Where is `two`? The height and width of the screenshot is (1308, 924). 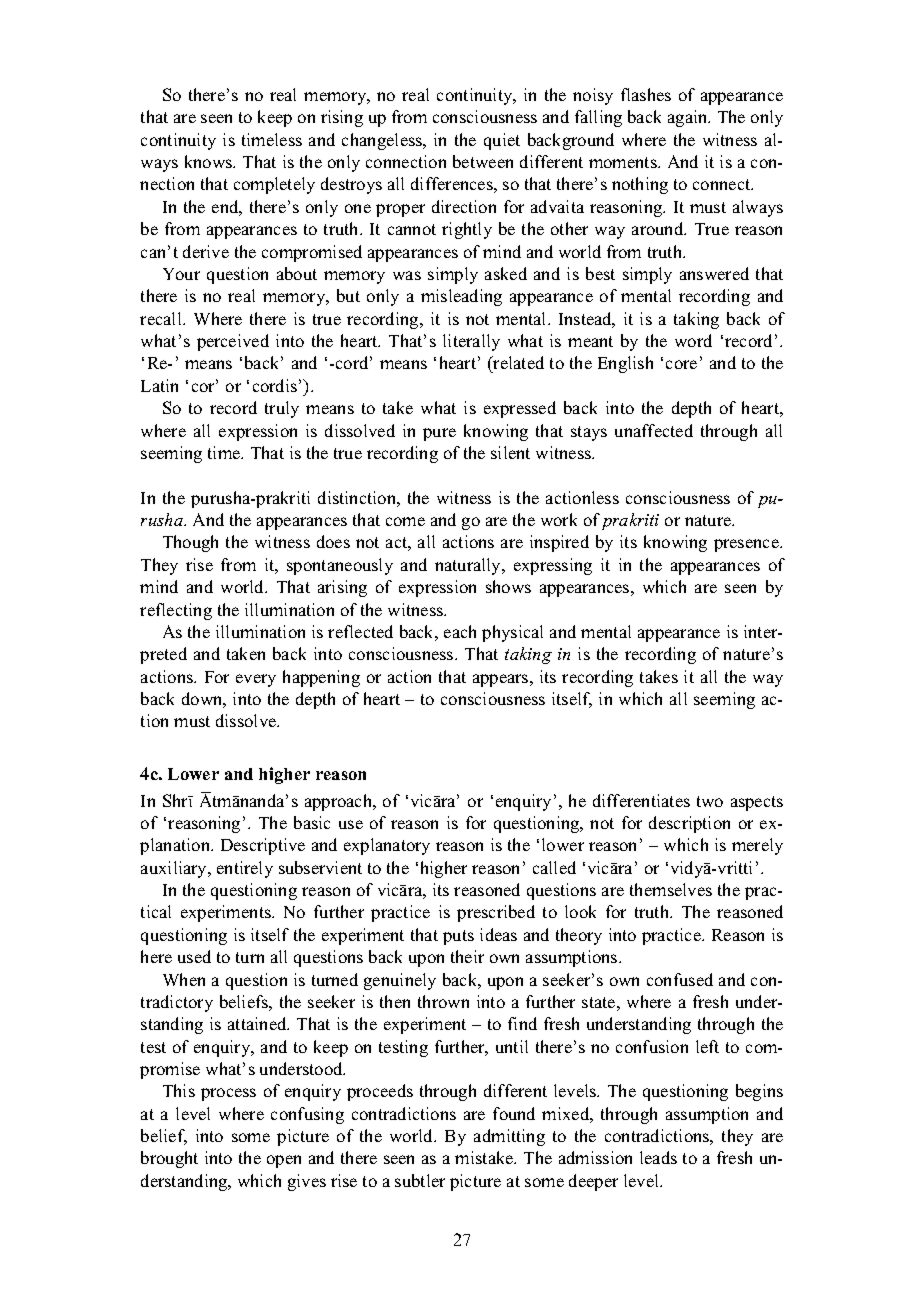
two is located at coordinates (710, 801).
